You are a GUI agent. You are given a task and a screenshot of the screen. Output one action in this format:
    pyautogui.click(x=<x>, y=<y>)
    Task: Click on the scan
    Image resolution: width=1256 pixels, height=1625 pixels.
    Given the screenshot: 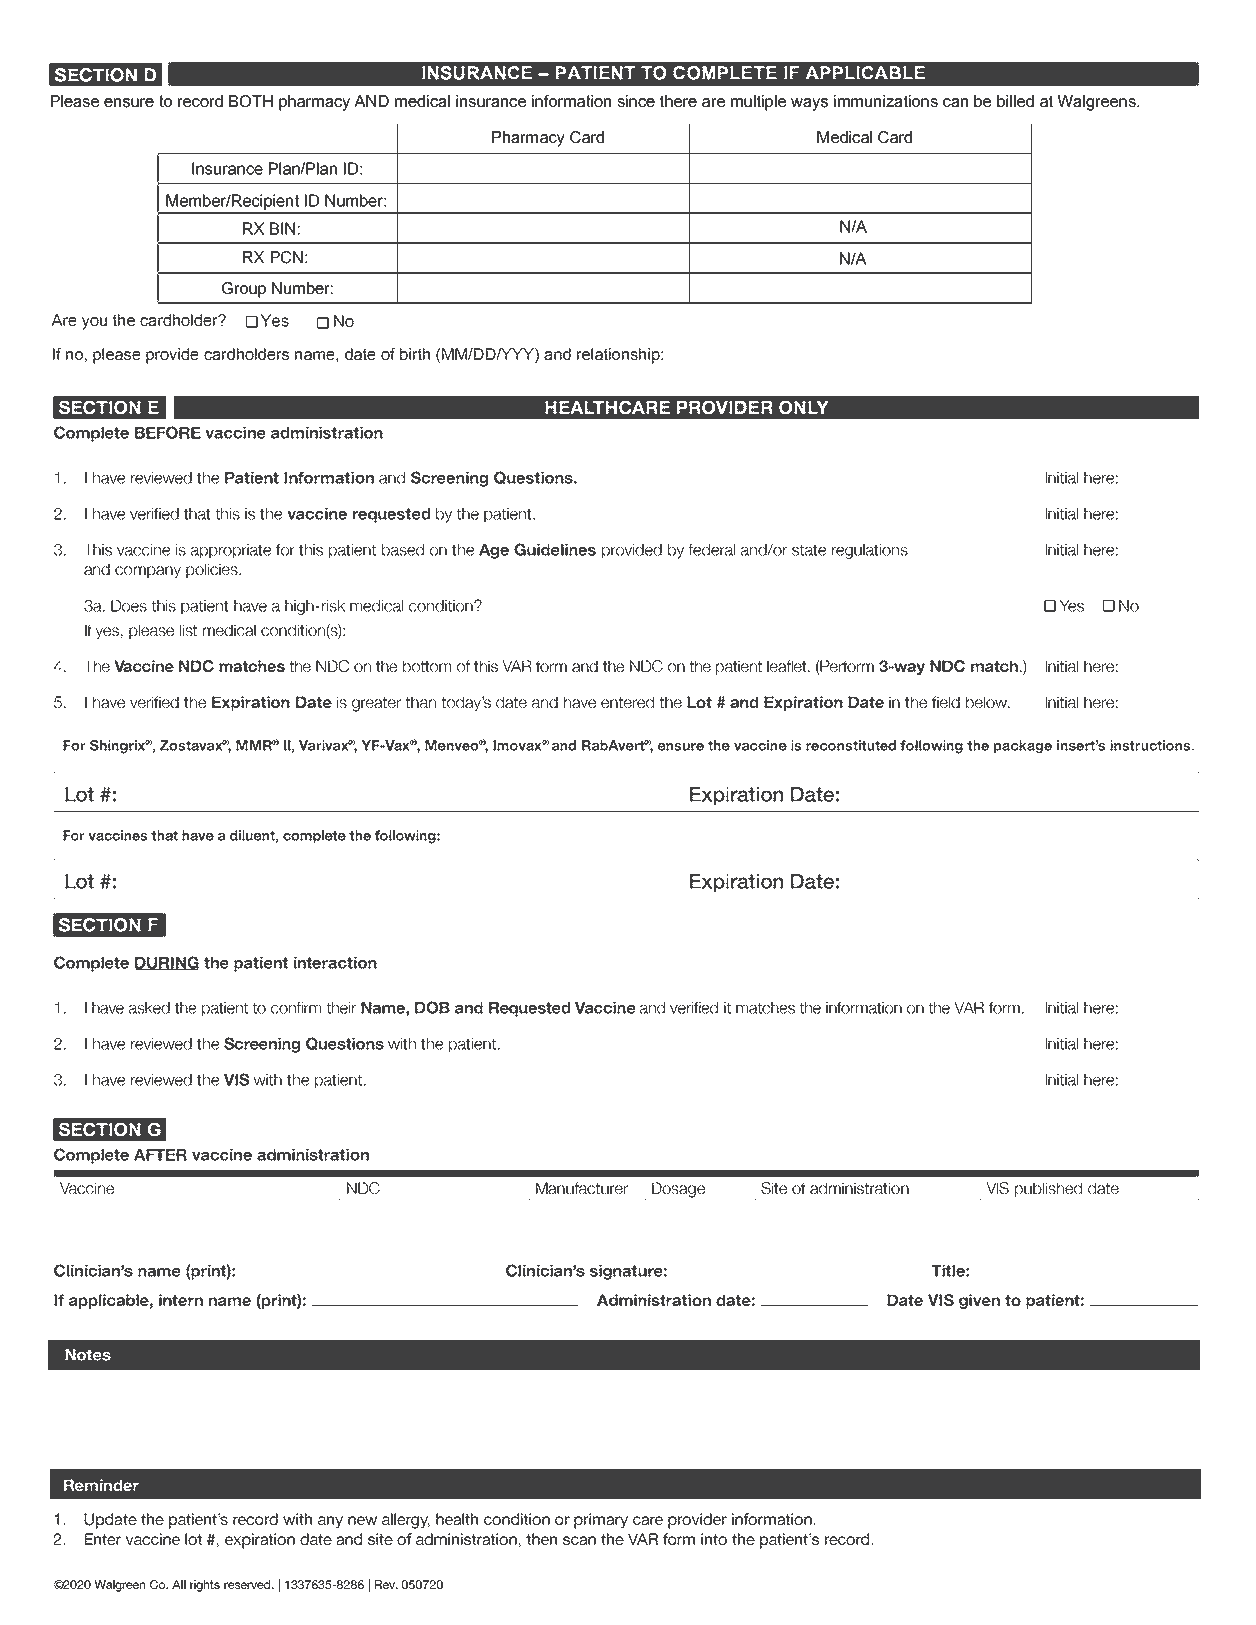 What is the action you would take?
    pyautogui.click(x=579, y=1540)
